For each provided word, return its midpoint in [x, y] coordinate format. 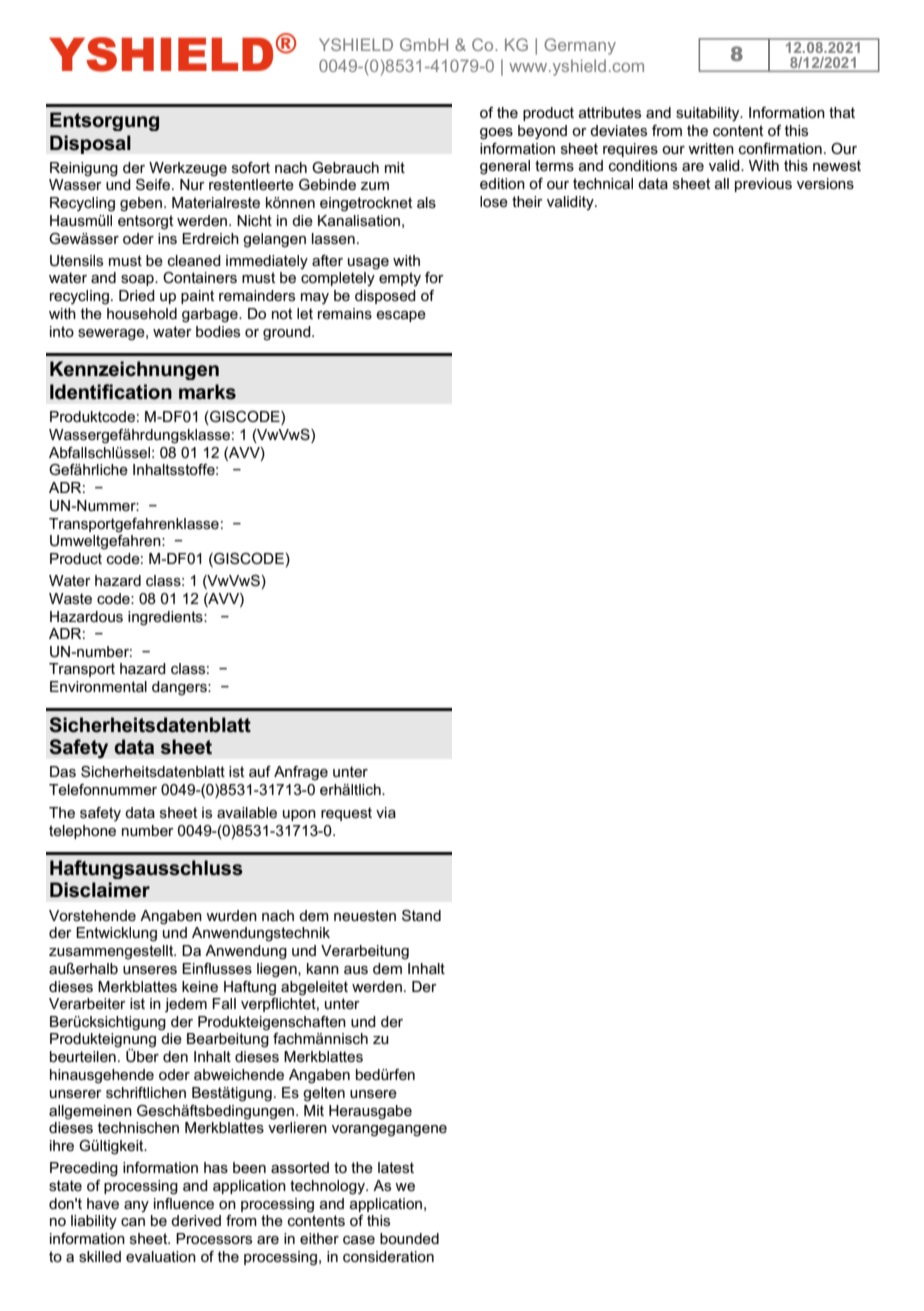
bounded [409, 1238]
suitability [709, 114]
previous [763, 185]
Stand [421, 915]
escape [401, 316]
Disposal [90, 144]
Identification [111, 392]
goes [496, 134]
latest [396, 1167]
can [133, 1222]
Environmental [98, 686]
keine [200, 986]
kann [323, 968]
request [346, 814]
